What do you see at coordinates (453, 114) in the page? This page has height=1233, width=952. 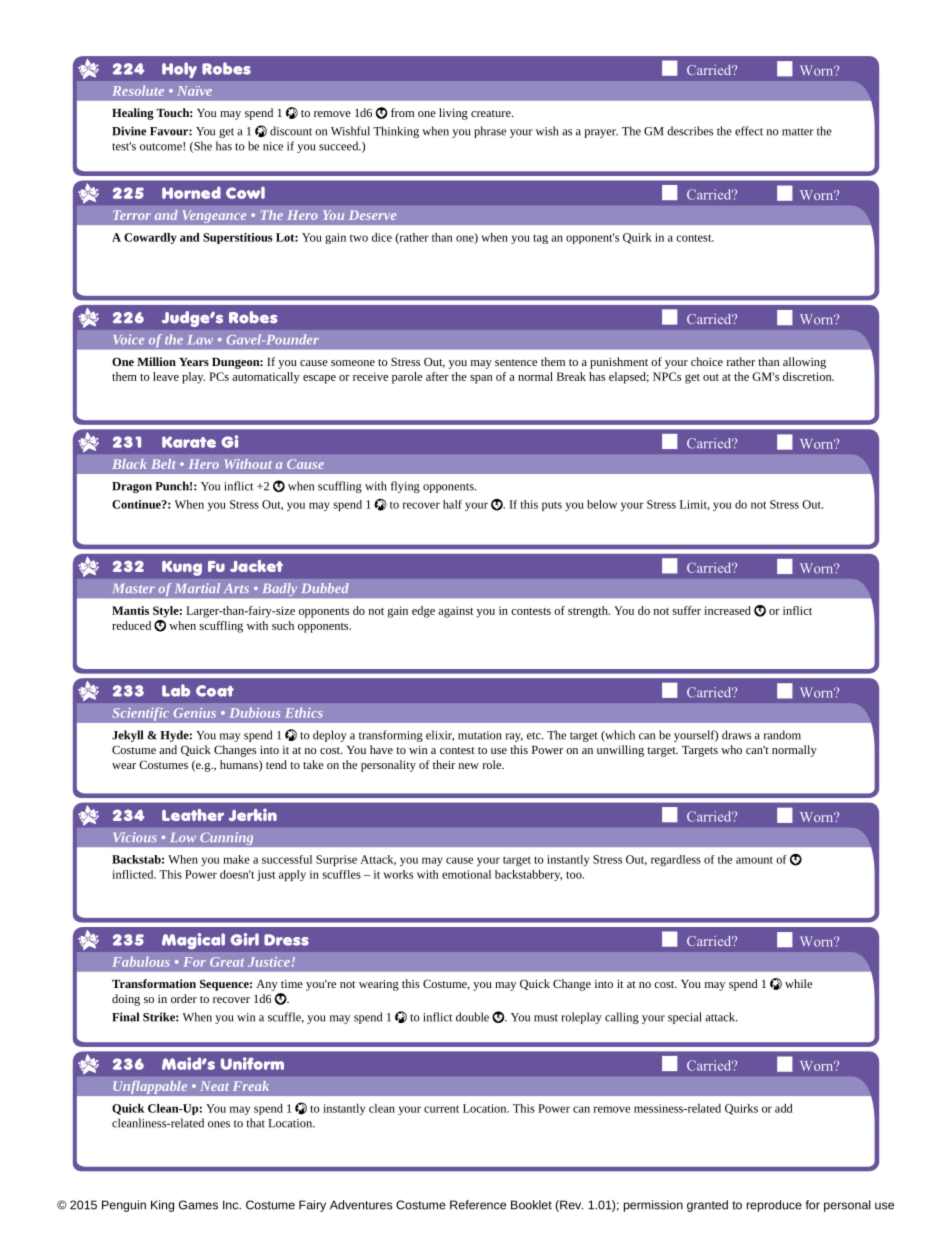 I see `living` at bounding box center [453, 114].
